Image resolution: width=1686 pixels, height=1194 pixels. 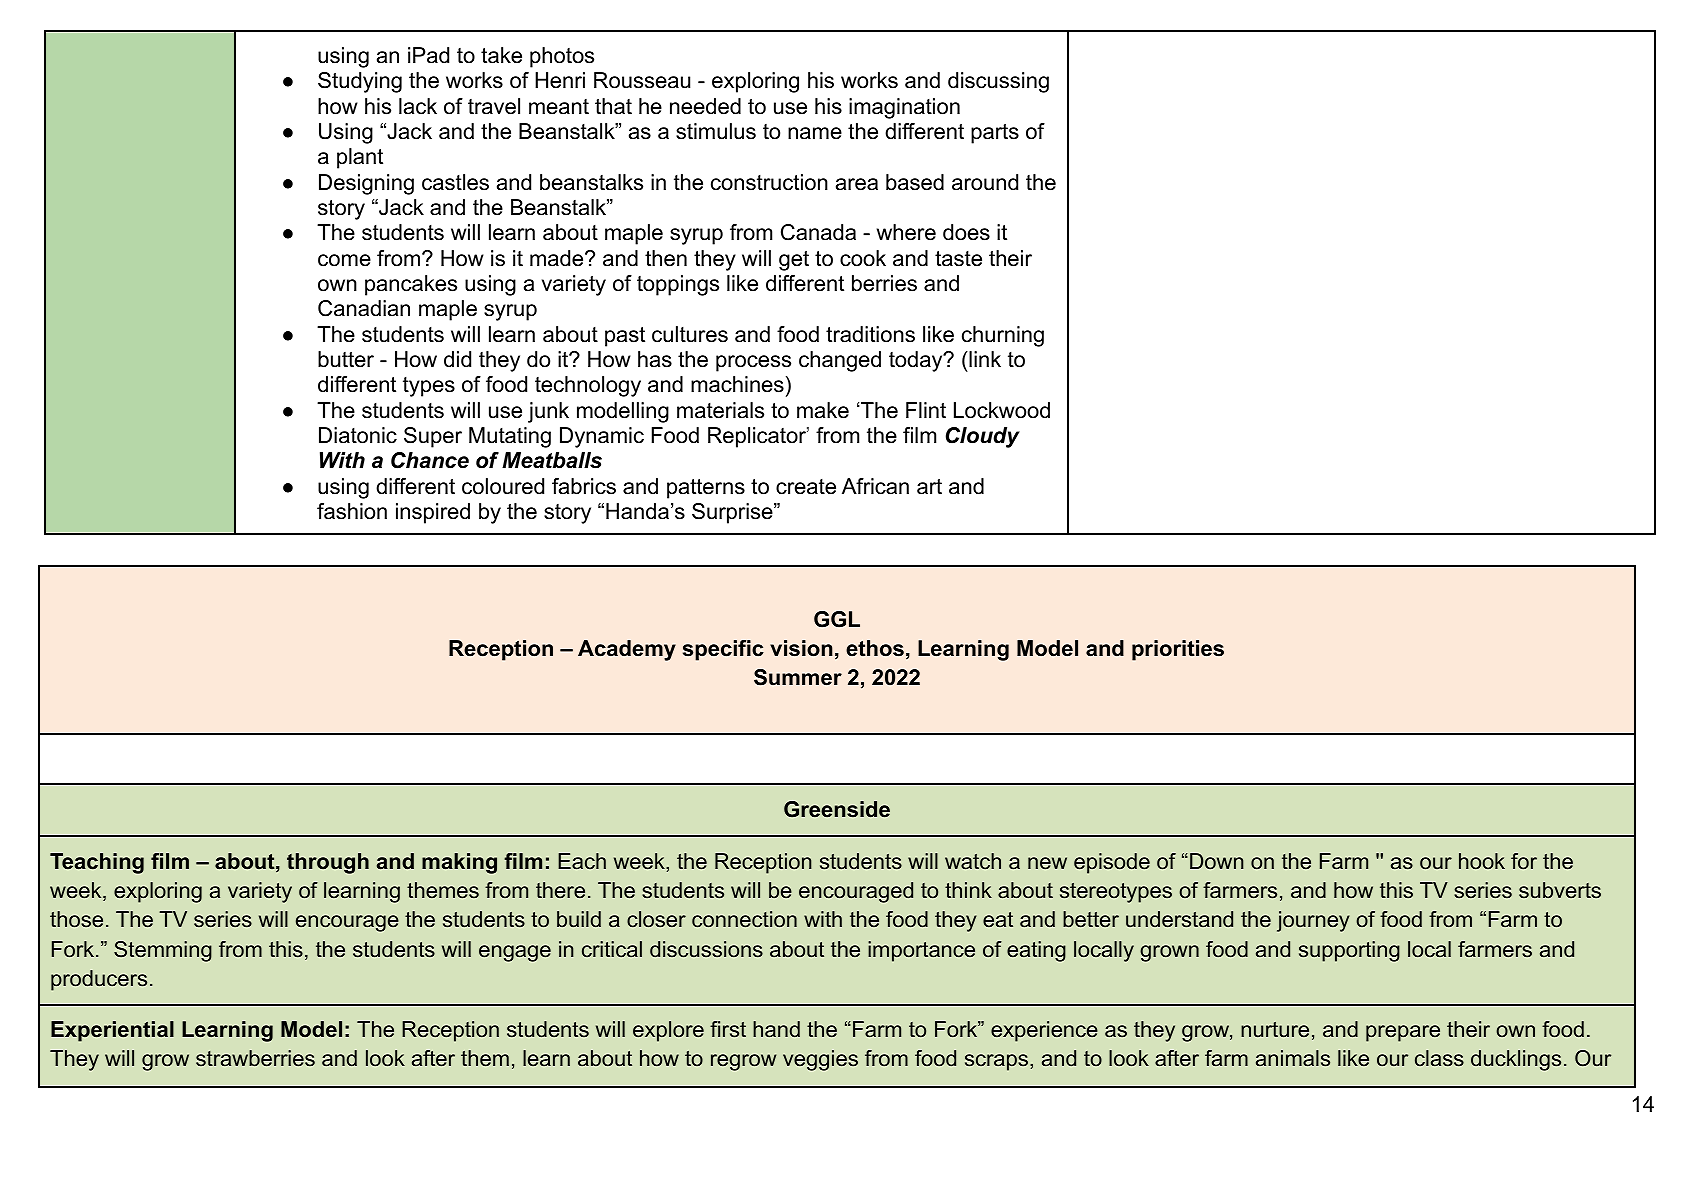 I want to click on Experiential, so click(x=112, y=1031).
